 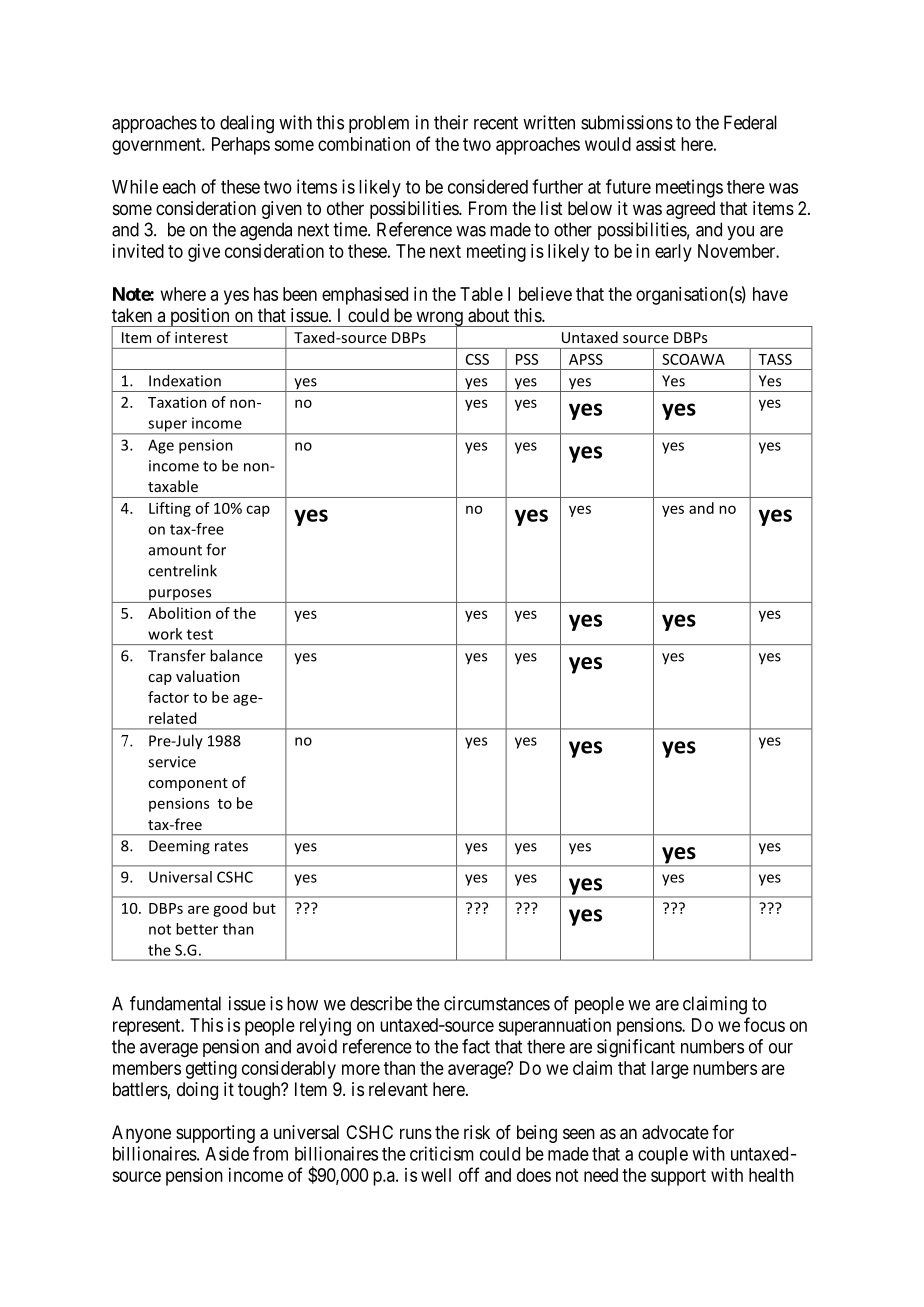 What do you see at coordinates (656, 144) in the image?
I see `assist` at bounding box center [656, 144].
